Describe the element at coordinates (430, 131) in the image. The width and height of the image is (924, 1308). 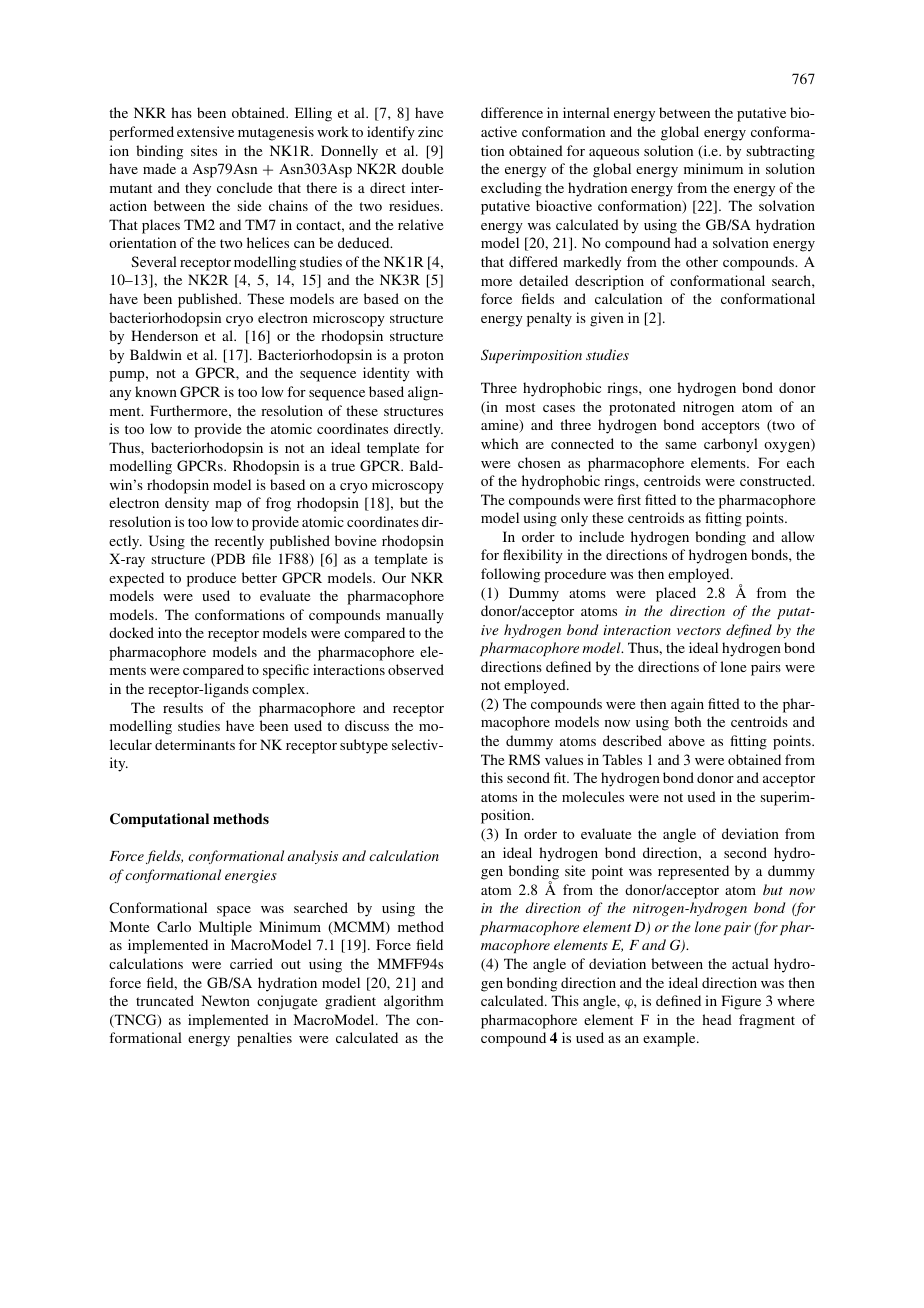
I see `zinc` at that location.
